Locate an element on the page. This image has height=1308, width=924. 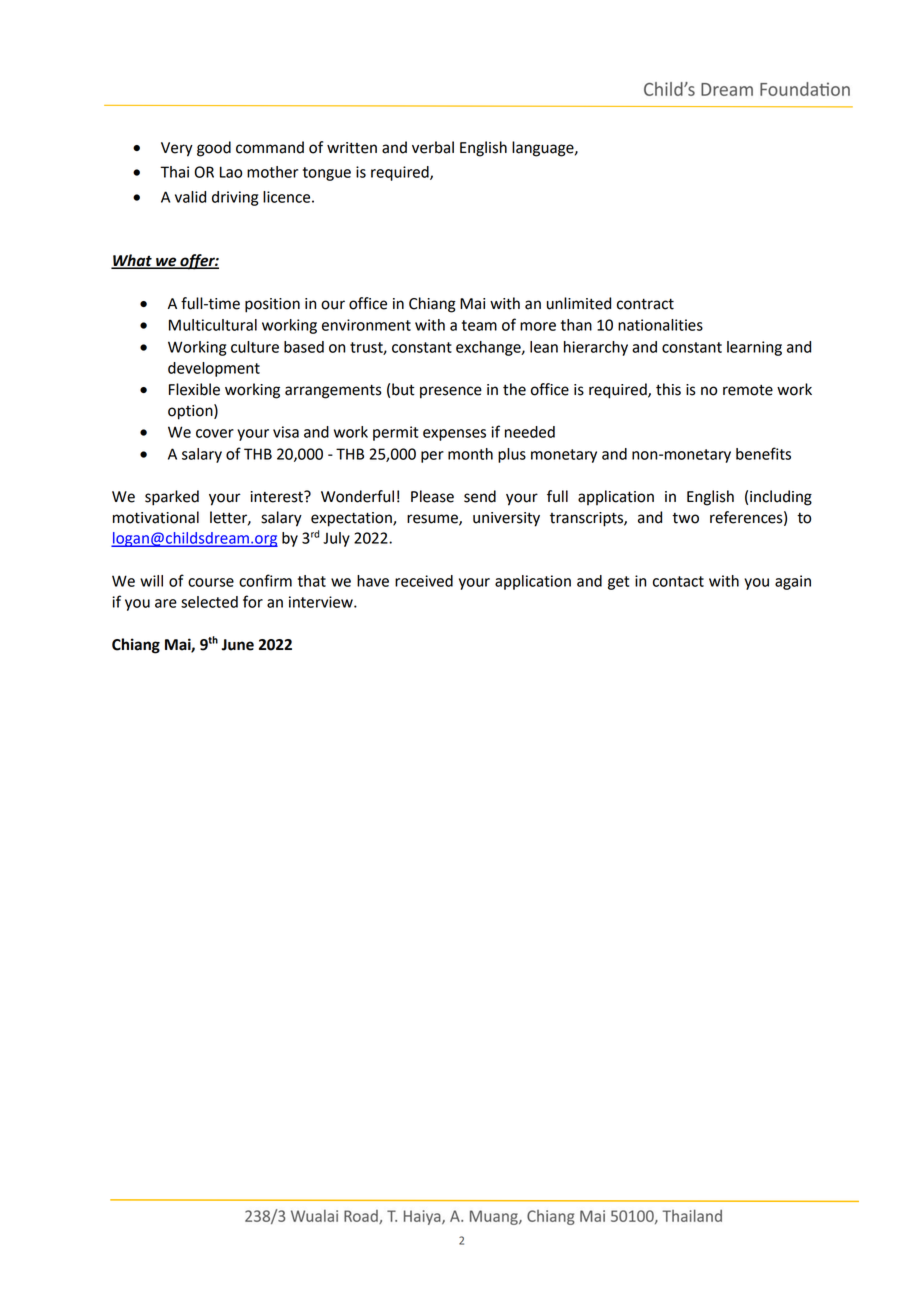
remote is located at coordinates (748, 390).
